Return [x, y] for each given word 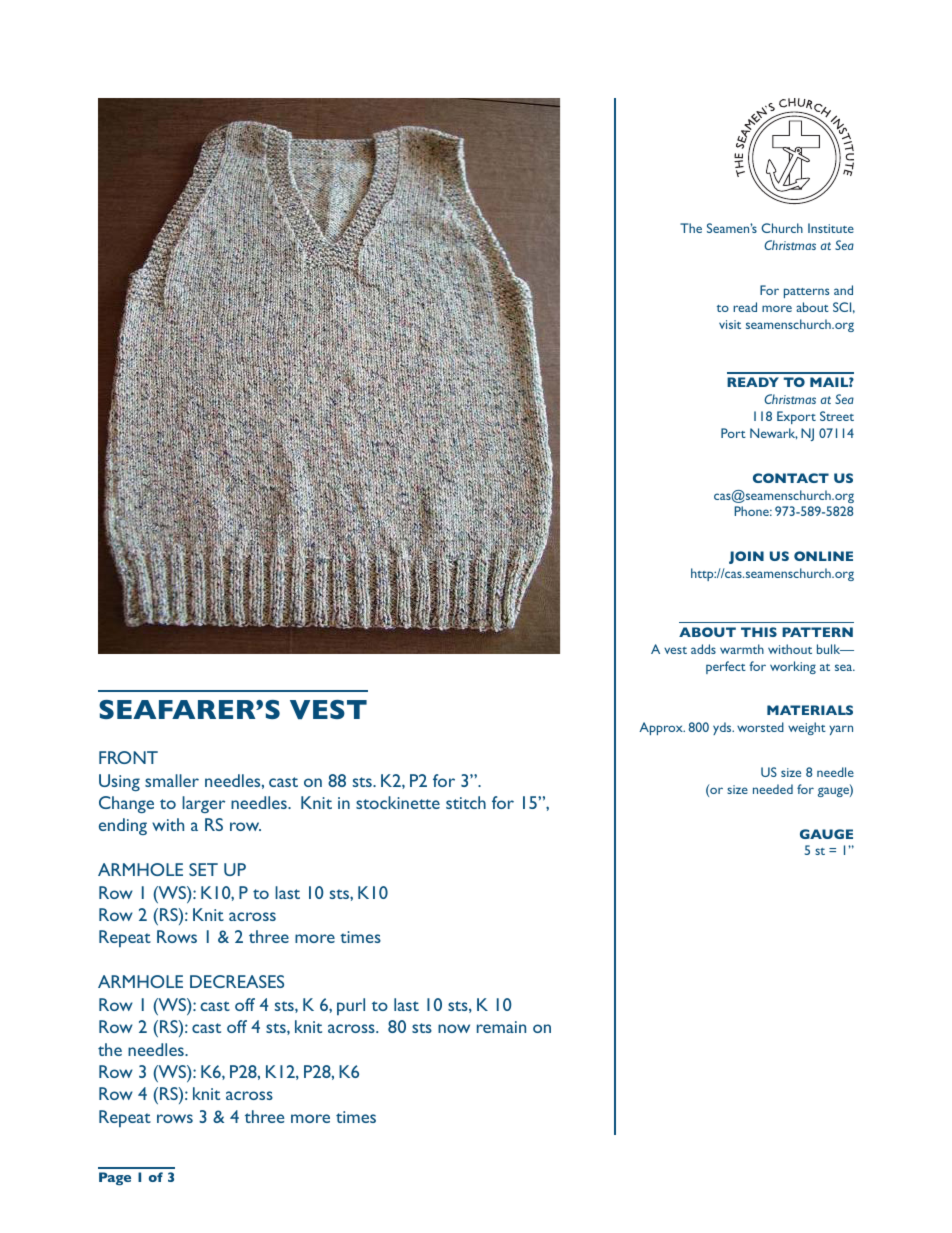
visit [730, 324]
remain [501, 1027]
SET [203, 869]
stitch [466, 802]
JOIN [746, 557]
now [454, 1028]
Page [115, 1179]
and [843, 290]
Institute [831, 228]
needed [773, 789]
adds [703, 649]
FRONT [128, 757]
